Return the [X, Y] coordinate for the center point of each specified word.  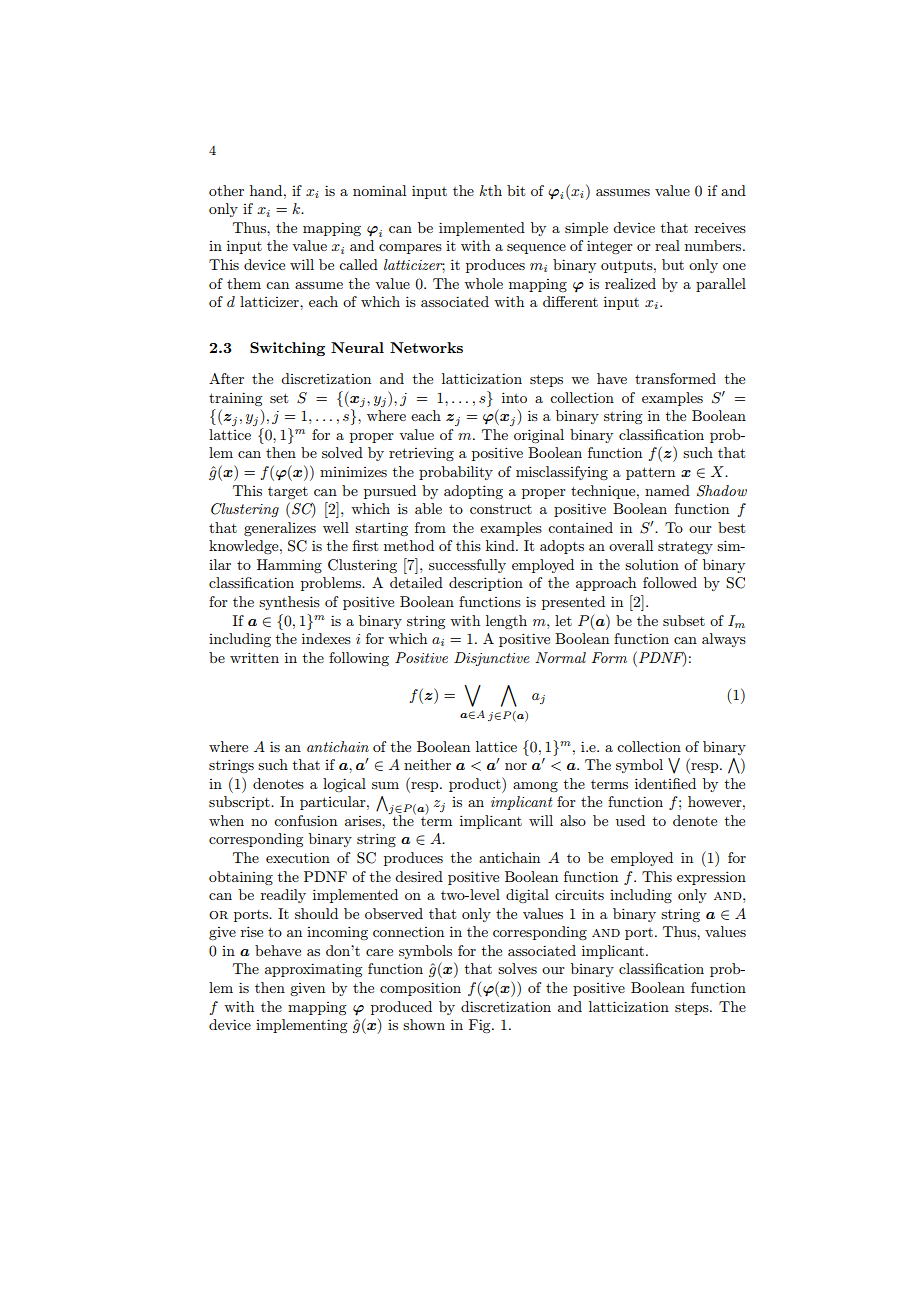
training [235, 399]
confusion [305, 820]
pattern [650, 473]
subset [684, 620]
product [476, 785]
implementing [301, 1026]
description [486, 584]
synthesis [289, 603]
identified [665, 783]
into [514, 397]
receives [720, 228]
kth [490, 190]
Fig [481, 1026]
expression [711, 878]
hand [267, 190]
